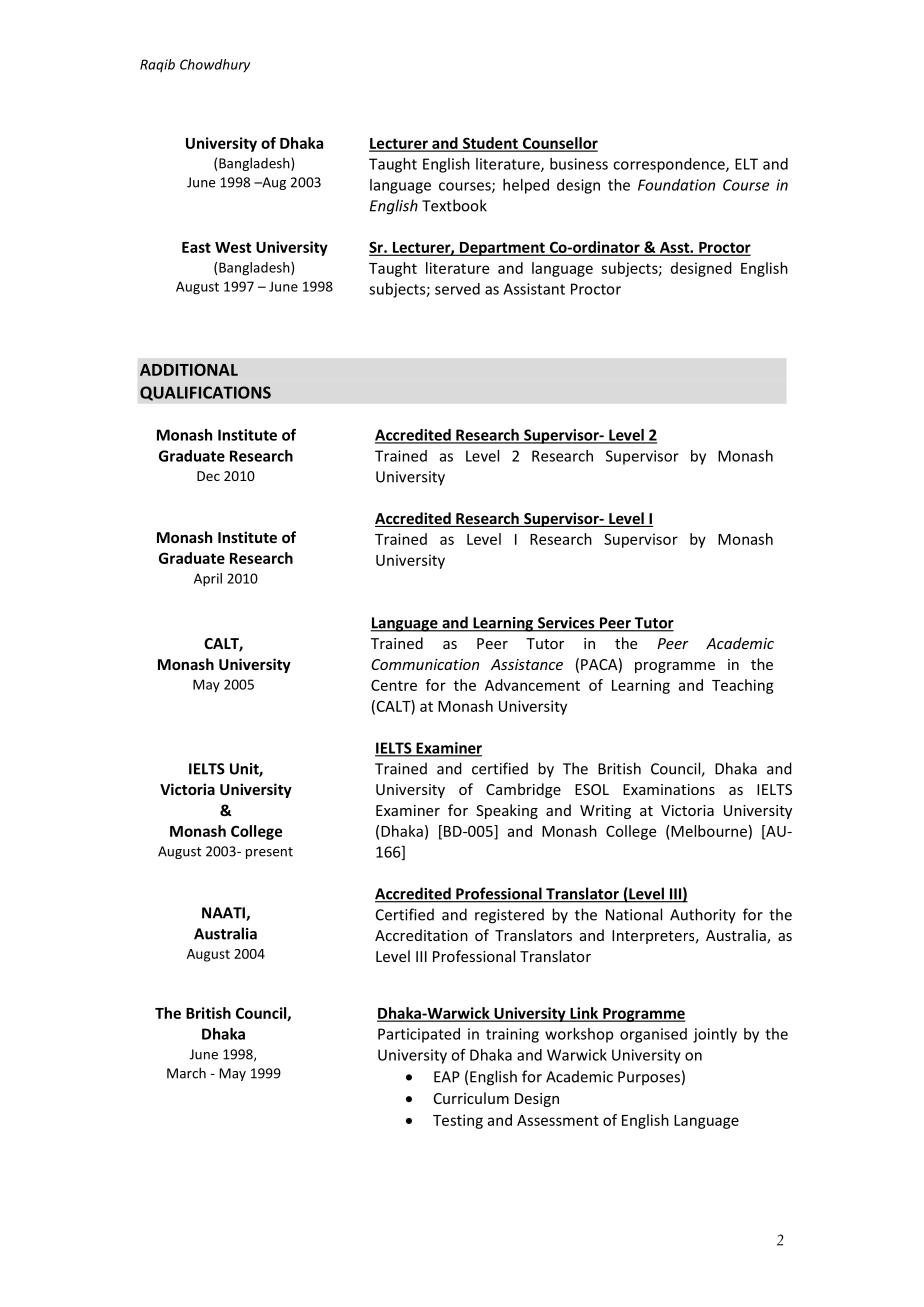 The height and width of the image is (1307, 924). What do you see at coordinates (215, 65) in the image?
I see `Chowdhury` at bounding box center [215, 65].
